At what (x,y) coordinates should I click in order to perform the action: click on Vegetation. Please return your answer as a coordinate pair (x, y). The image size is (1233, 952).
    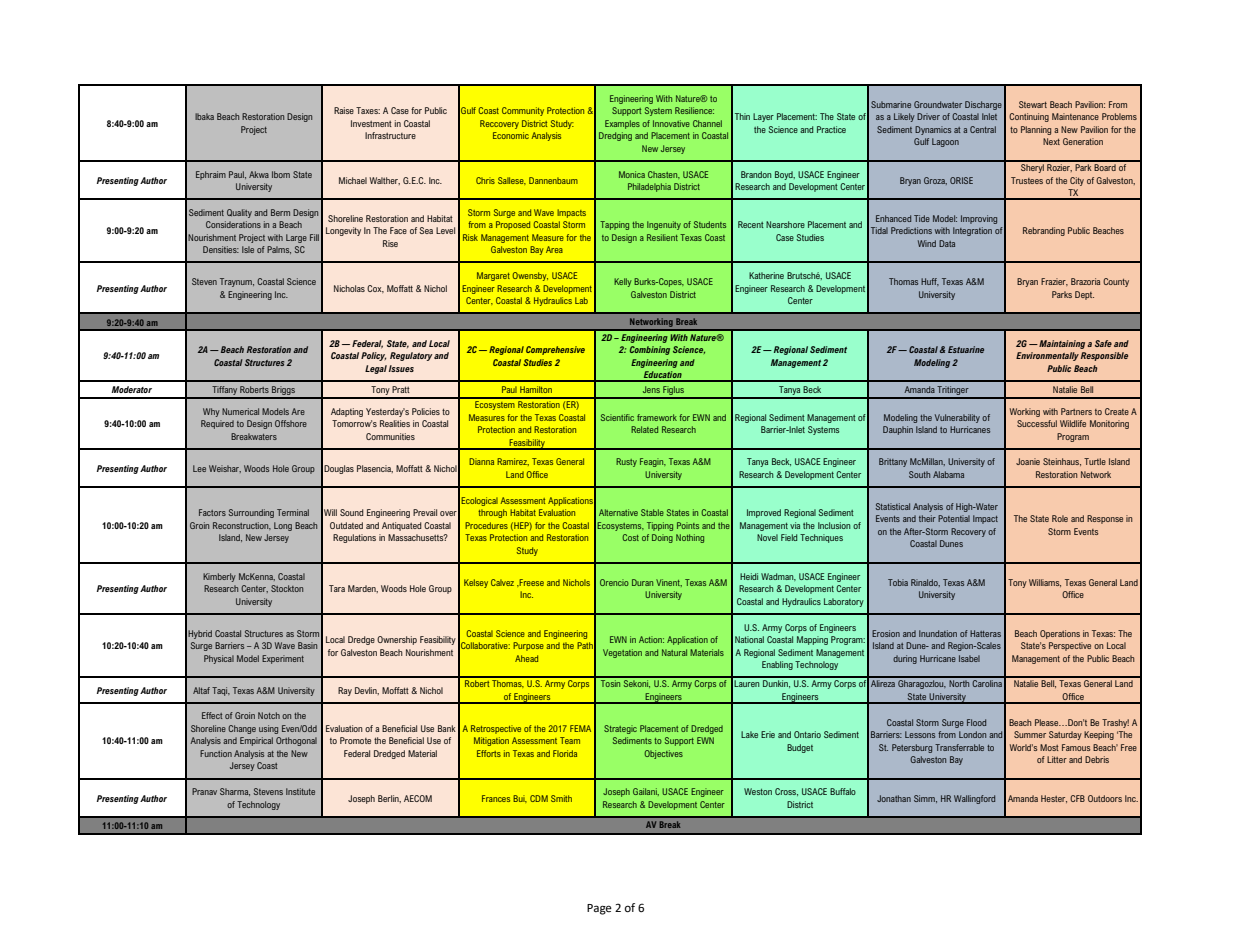
    Looking at the image, I should click on (622, 653).
